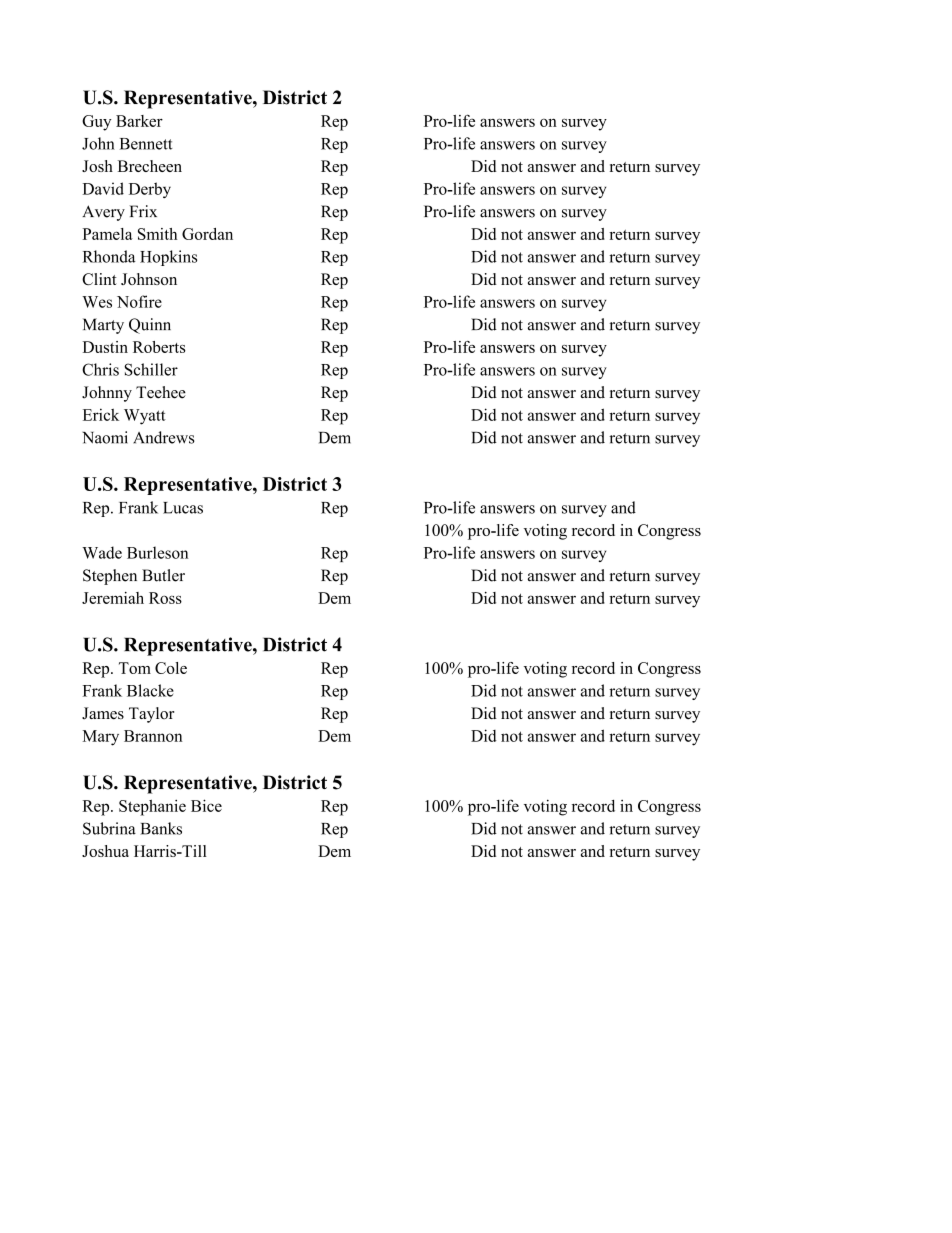 This screenshot has width=952, height=1233. I want to click on Stephanie, so click(152, 807).
